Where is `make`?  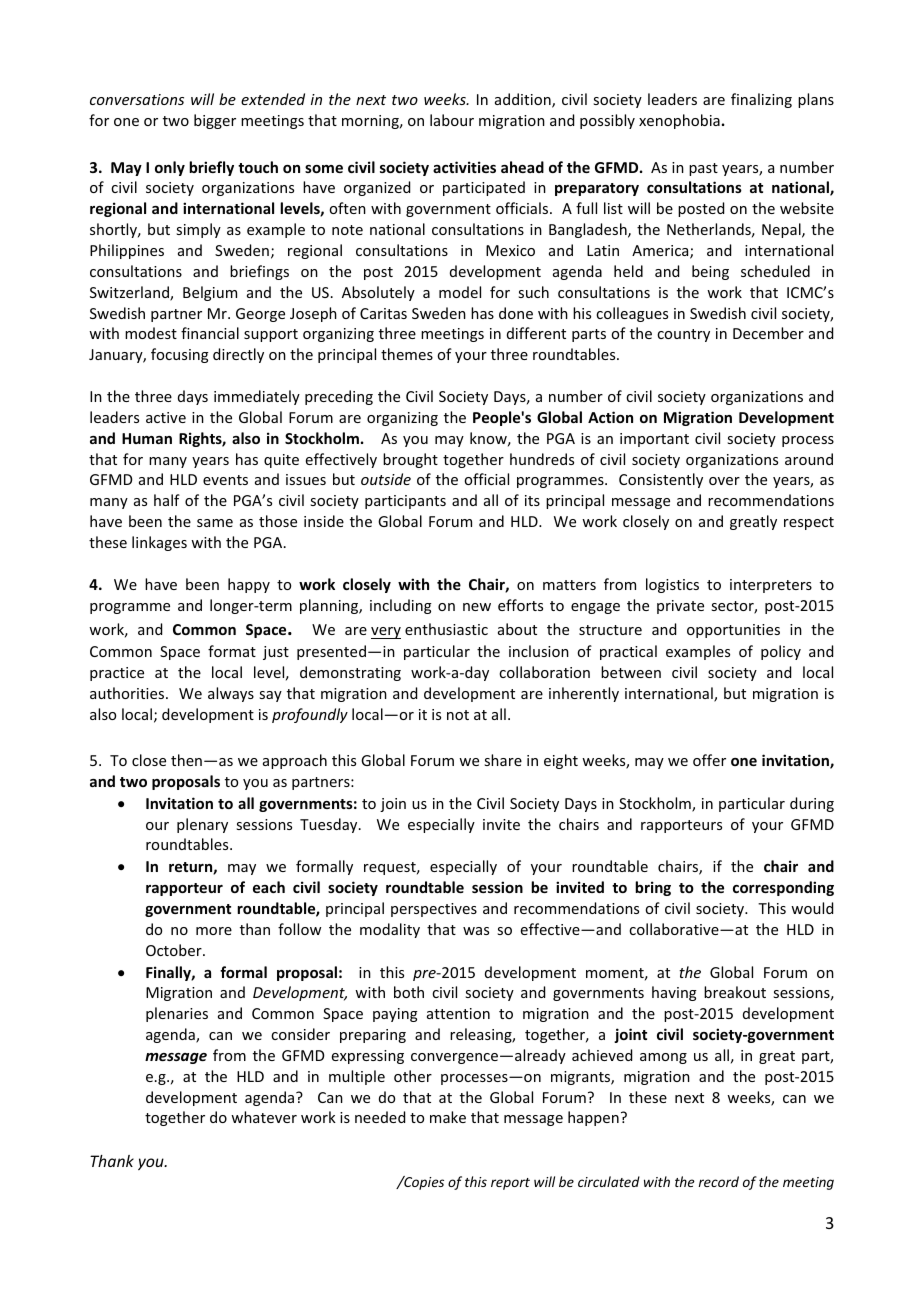
make is located at coordinates (448, 1117).
